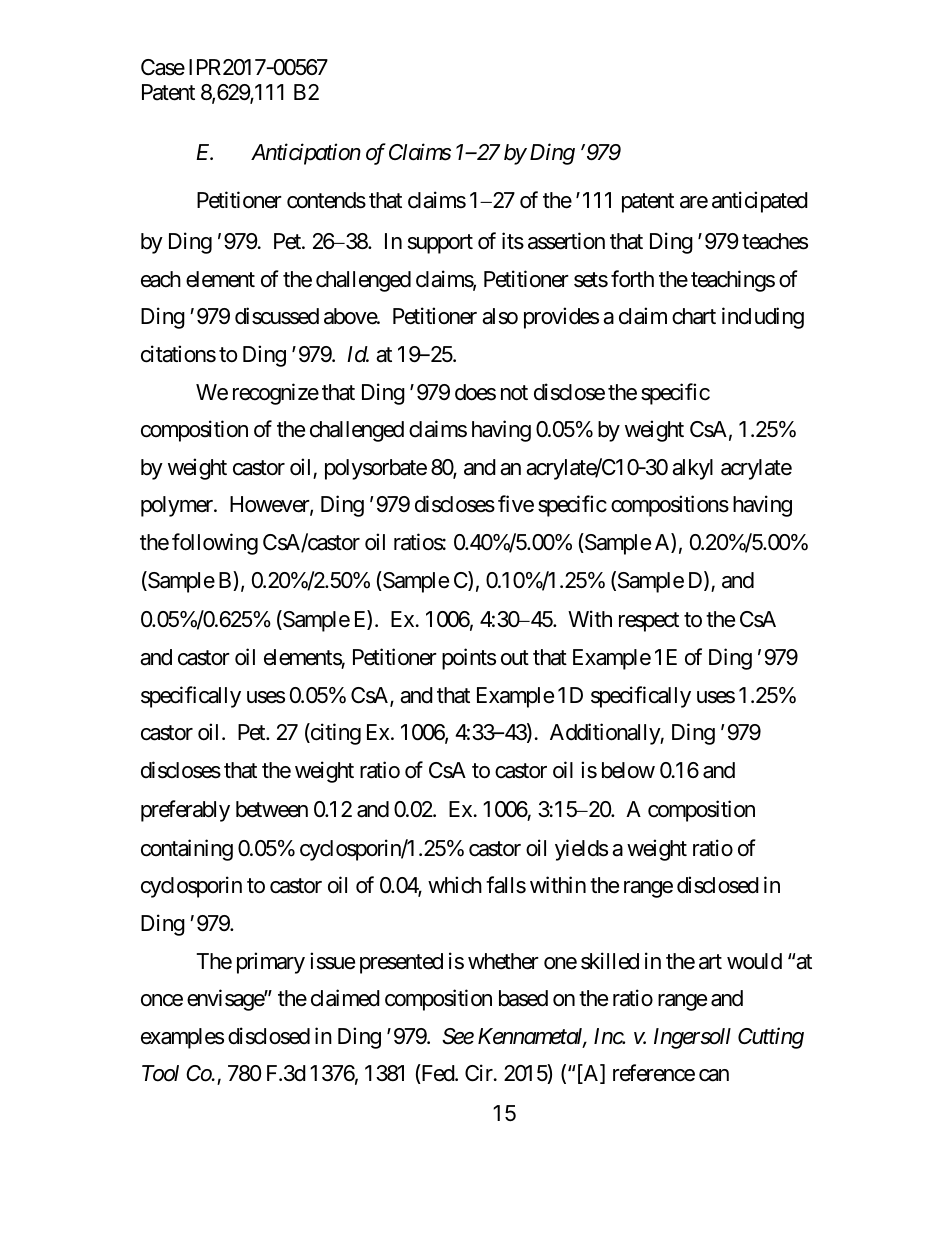 This screenshot has height=1233, width=952. I want to click on recognize, so click(276, 394).
